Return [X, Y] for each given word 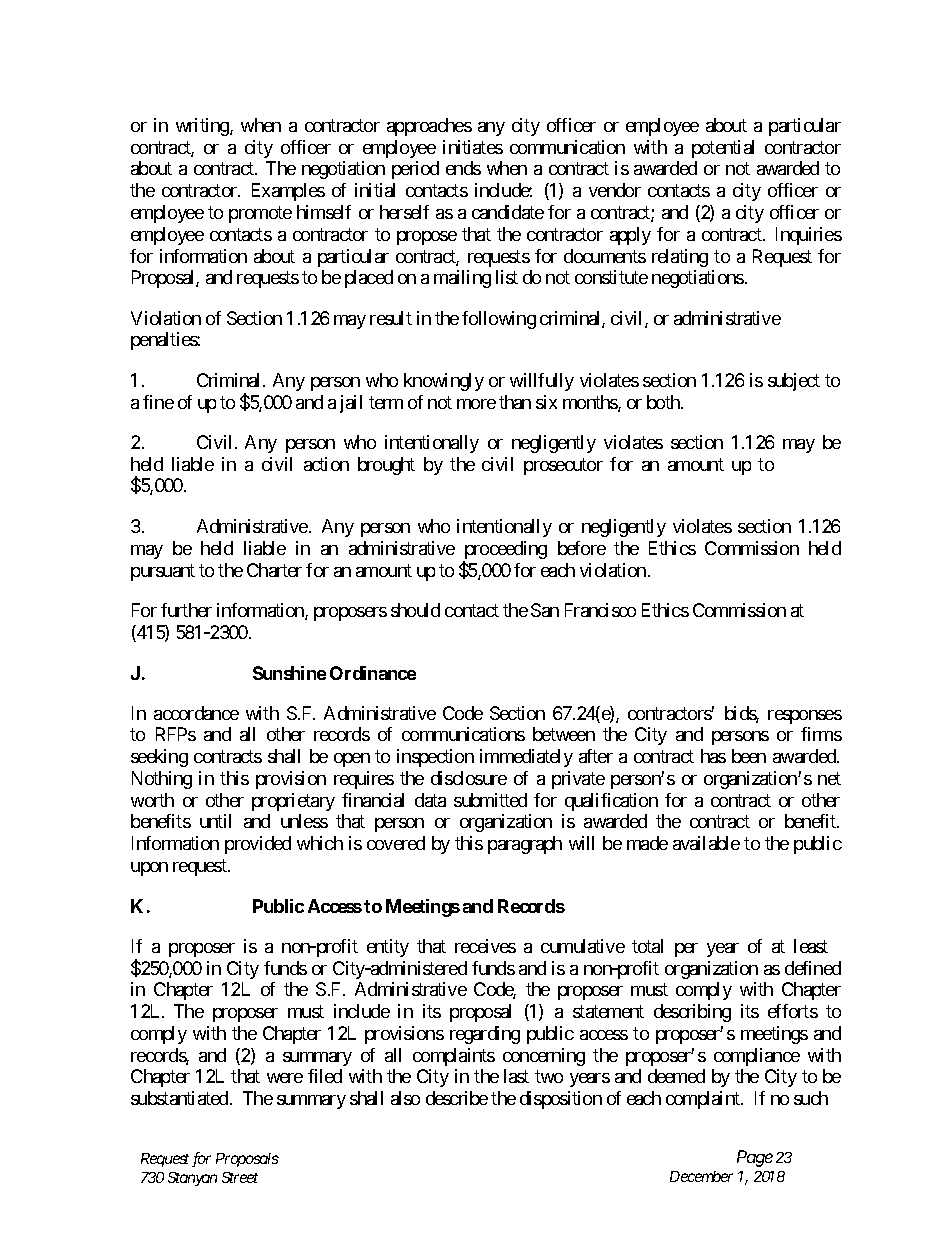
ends [463, 168]
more [476, 404]
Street [240, 1177]
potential [723, 149]
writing [203, 127]
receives [485, 946]
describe [457, 1098]
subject [794, 382]
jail [351, 404]
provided [258, 845]
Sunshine [289, 673]
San [545, 610]
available [706, 843]
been [749, 756]
